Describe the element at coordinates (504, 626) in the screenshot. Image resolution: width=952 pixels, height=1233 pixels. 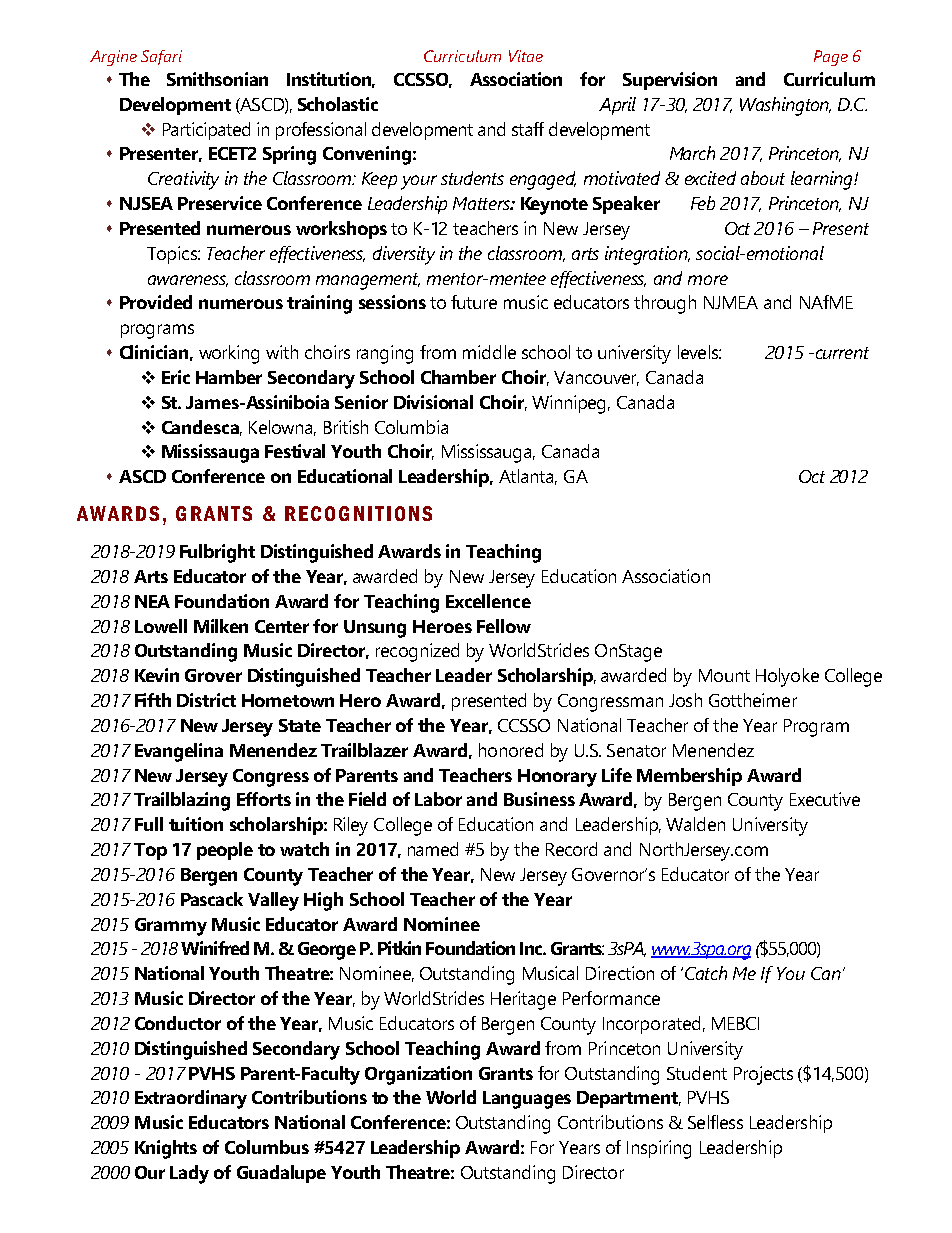
I see `Fellow` at that location.
